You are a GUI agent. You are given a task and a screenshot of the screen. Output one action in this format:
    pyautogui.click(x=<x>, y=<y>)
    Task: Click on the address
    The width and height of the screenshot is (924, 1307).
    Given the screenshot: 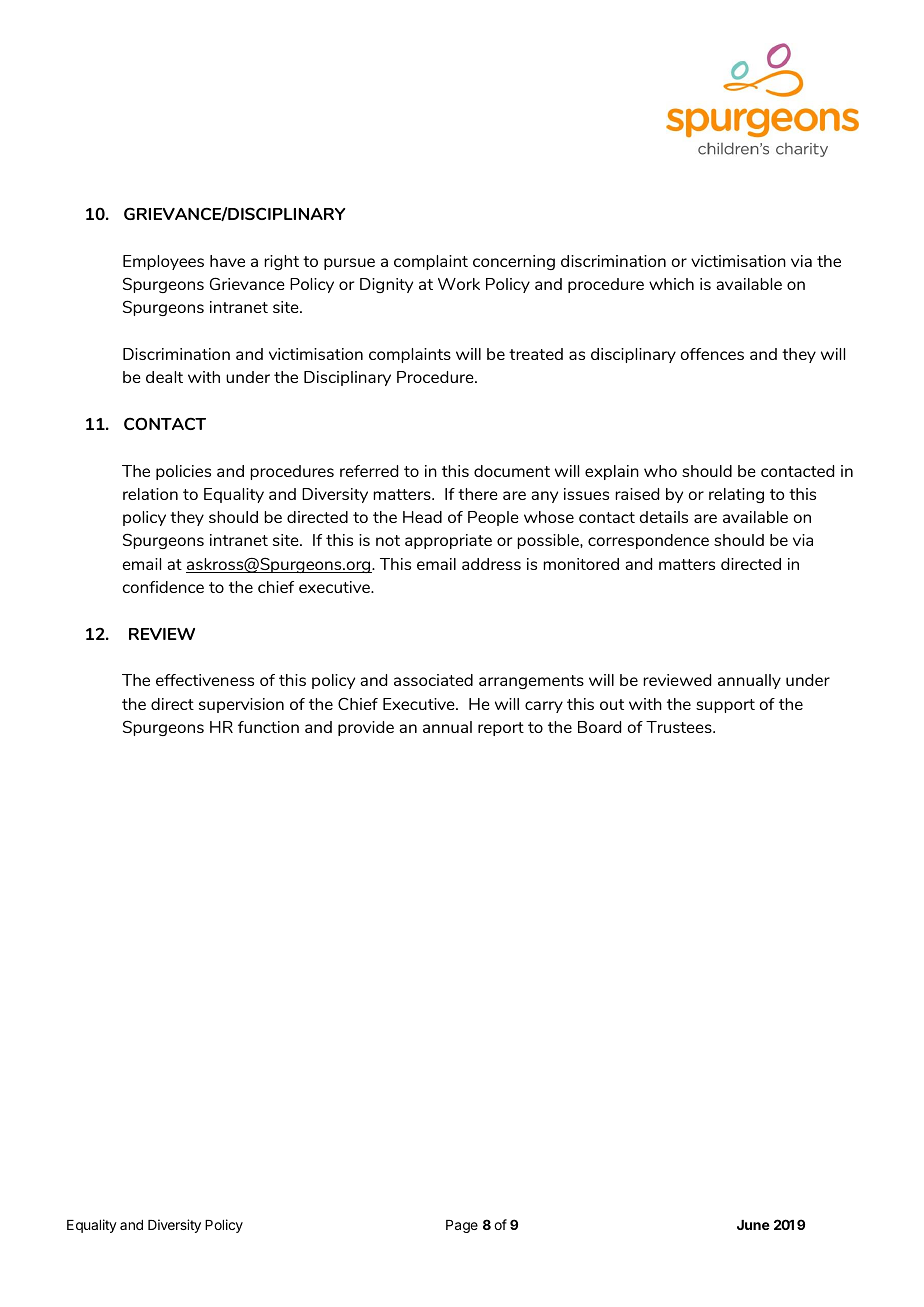 What is the action you would take?
    pyautogui.click(x=491, y=564)
